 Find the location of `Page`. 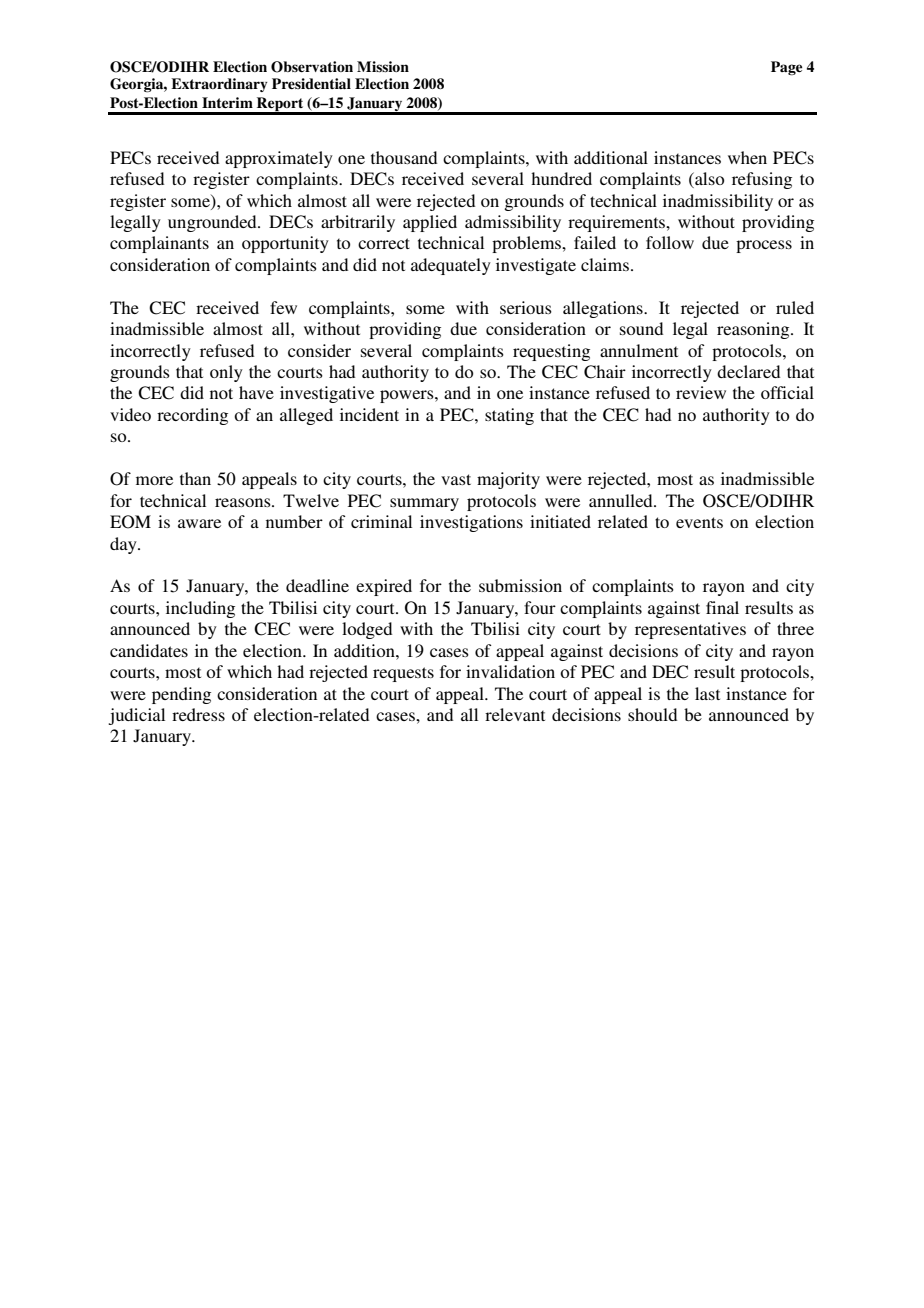

Page is located at coordinates (786, 68).
